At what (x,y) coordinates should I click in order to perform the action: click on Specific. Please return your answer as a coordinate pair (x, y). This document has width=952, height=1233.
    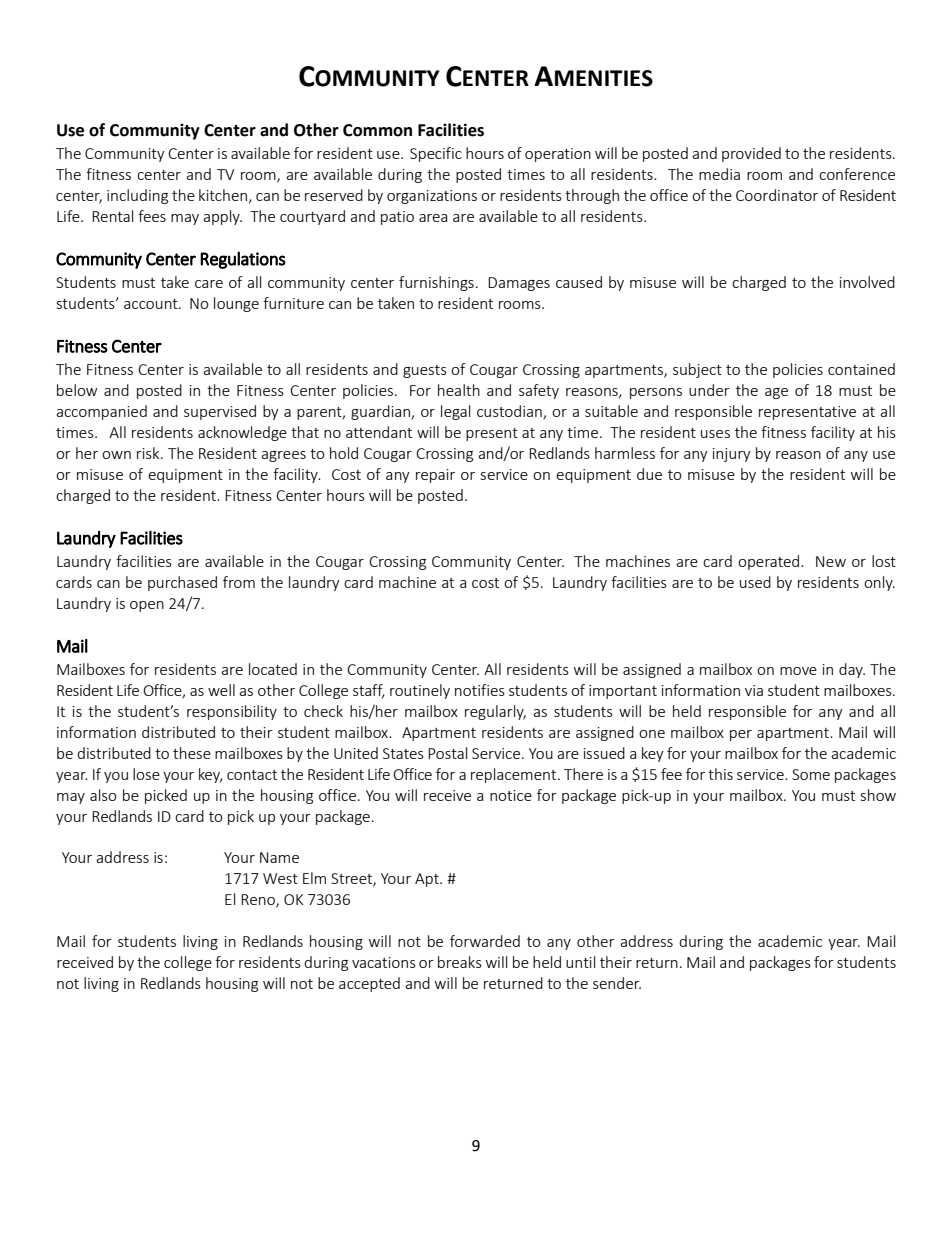
    Looking at the image, I should click on (436, 154).
